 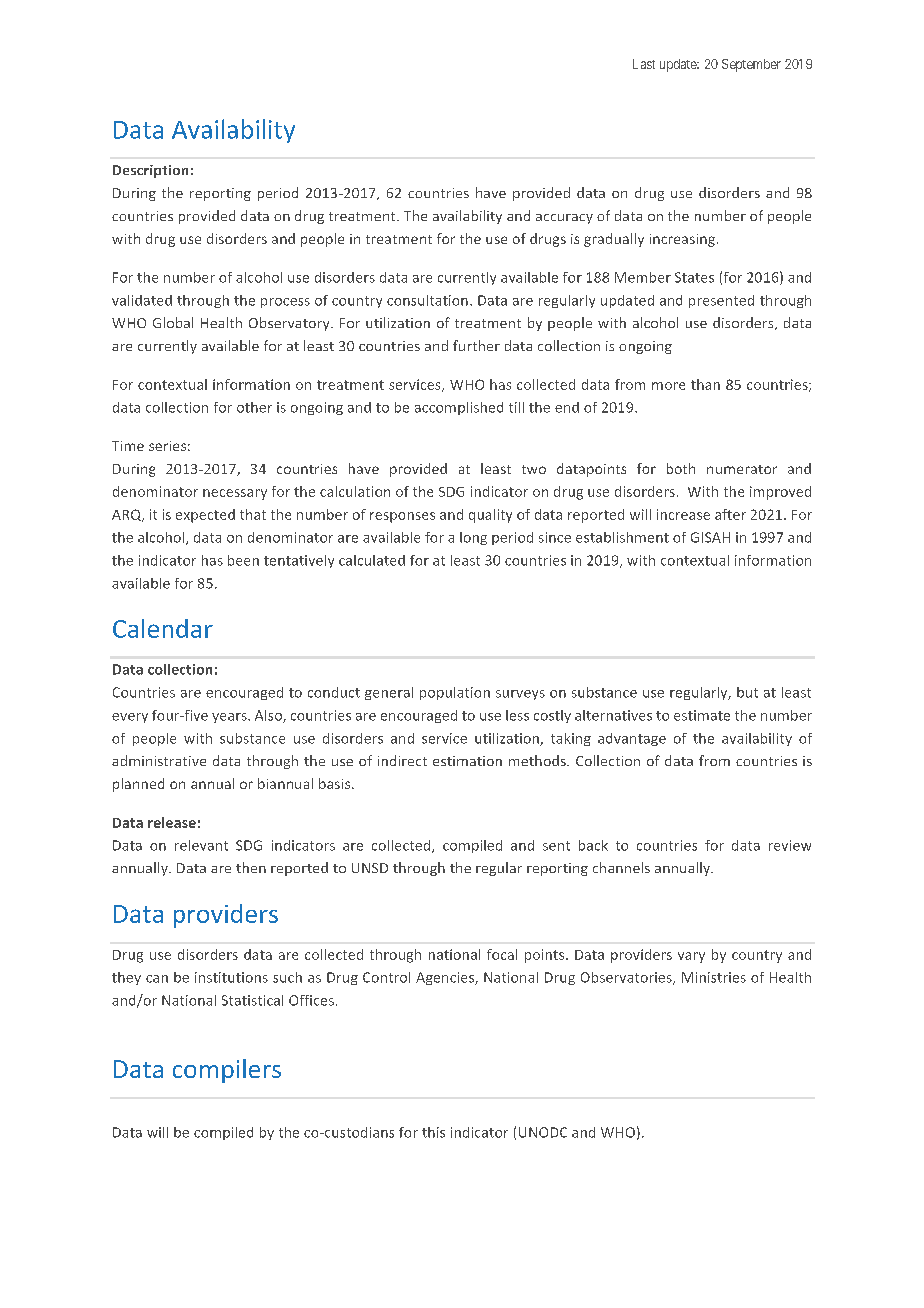 I want to click on this, so click(x=433, y=1132).
